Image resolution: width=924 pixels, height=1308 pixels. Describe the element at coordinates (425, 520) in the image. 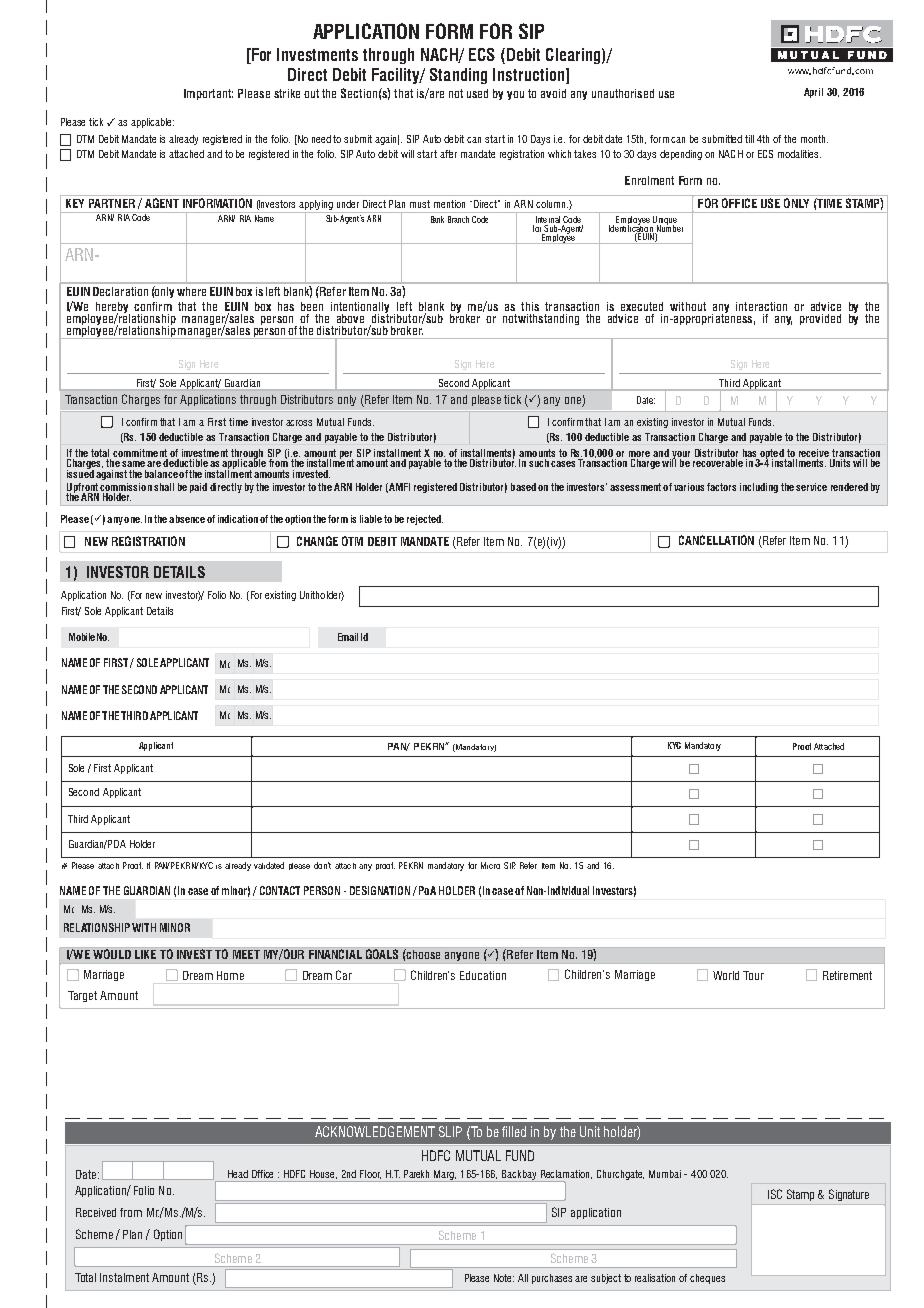

I see `rejected` at that location.
